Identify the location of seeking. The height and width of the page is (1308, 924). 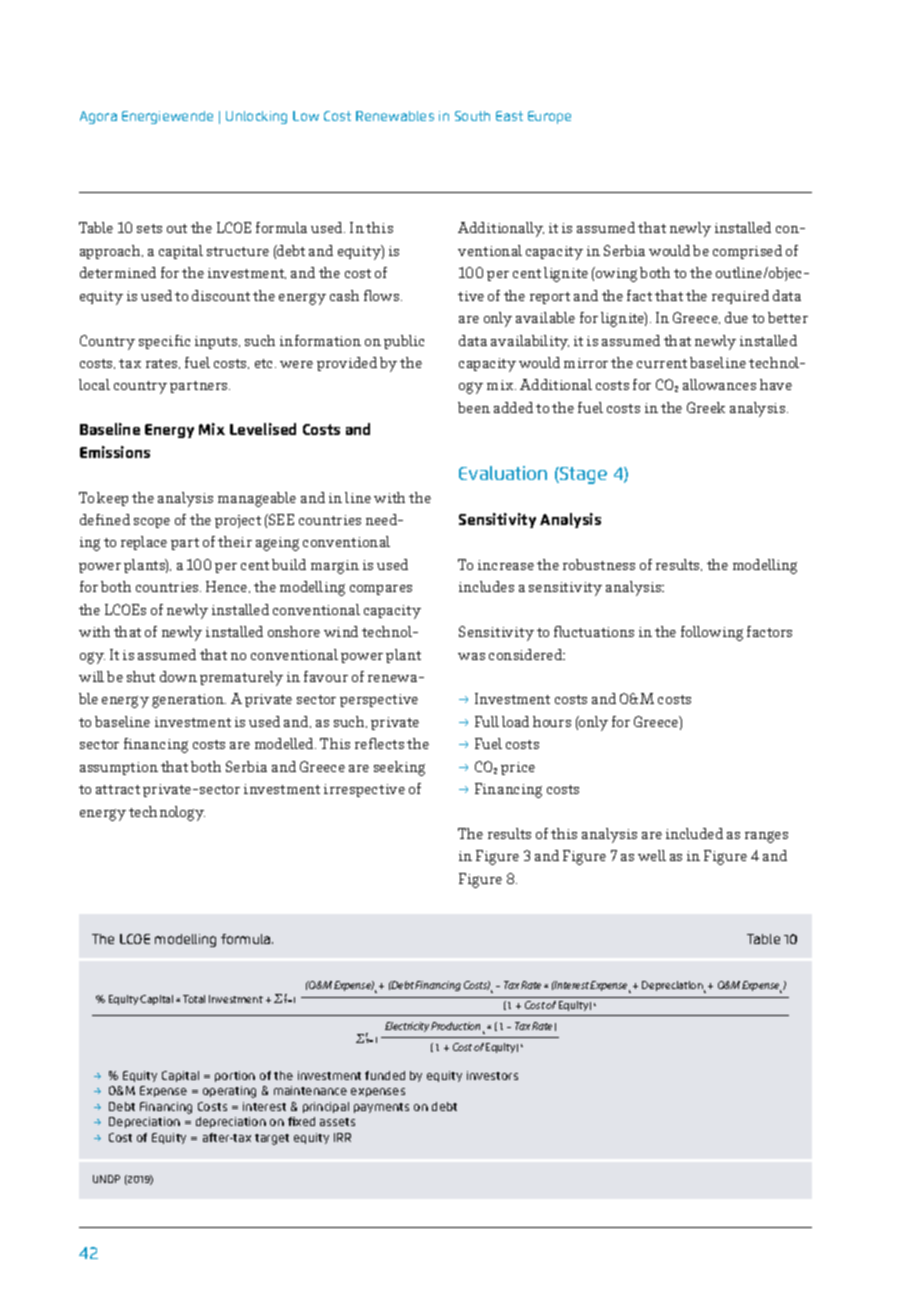
(399, 768).
